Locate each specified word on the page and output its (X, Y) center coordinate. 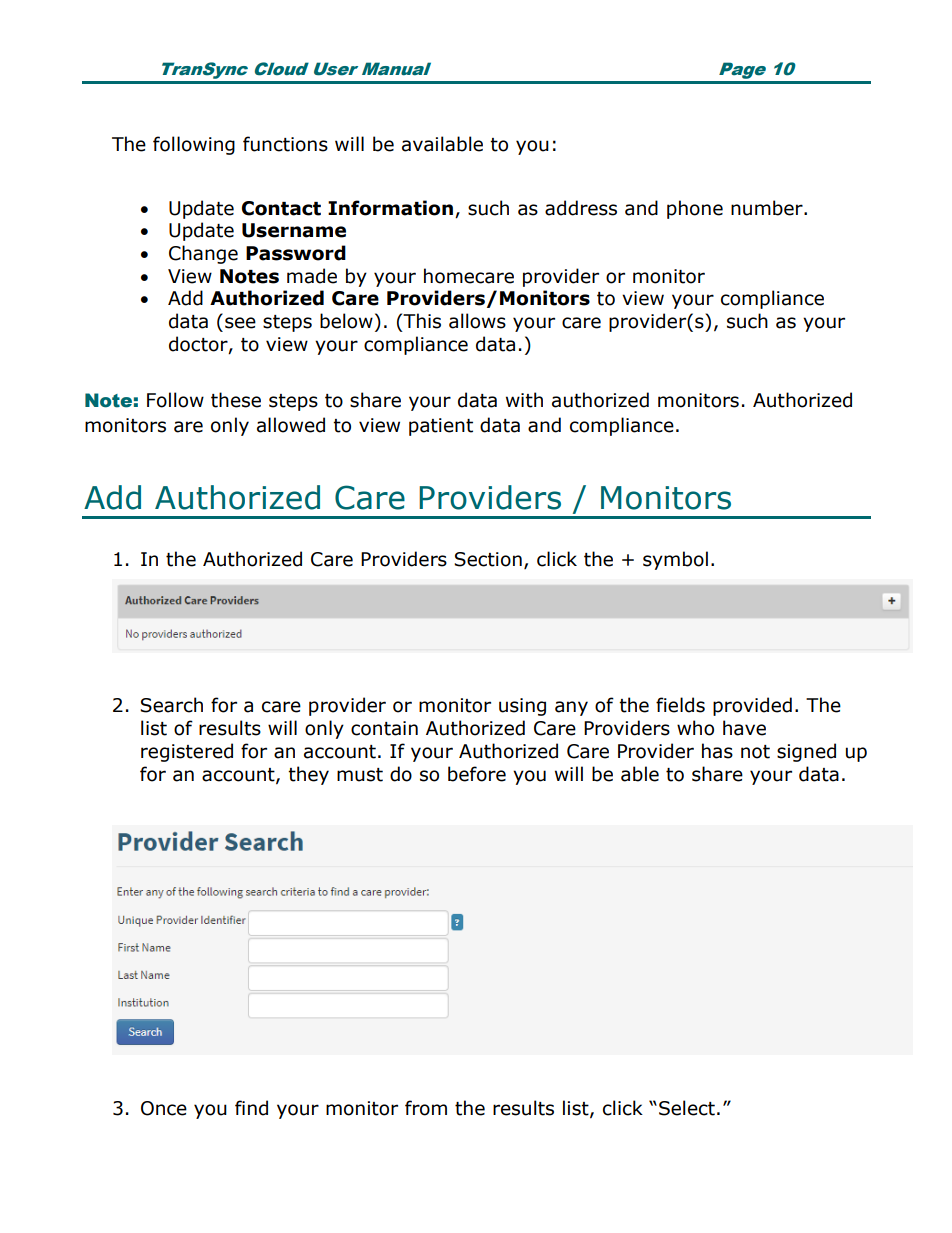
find (251, 1108)
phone (695, 209)
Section (488, 559)
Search (171, 705)
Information (390, 208)
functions (285, 144)
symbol (675, 560)
